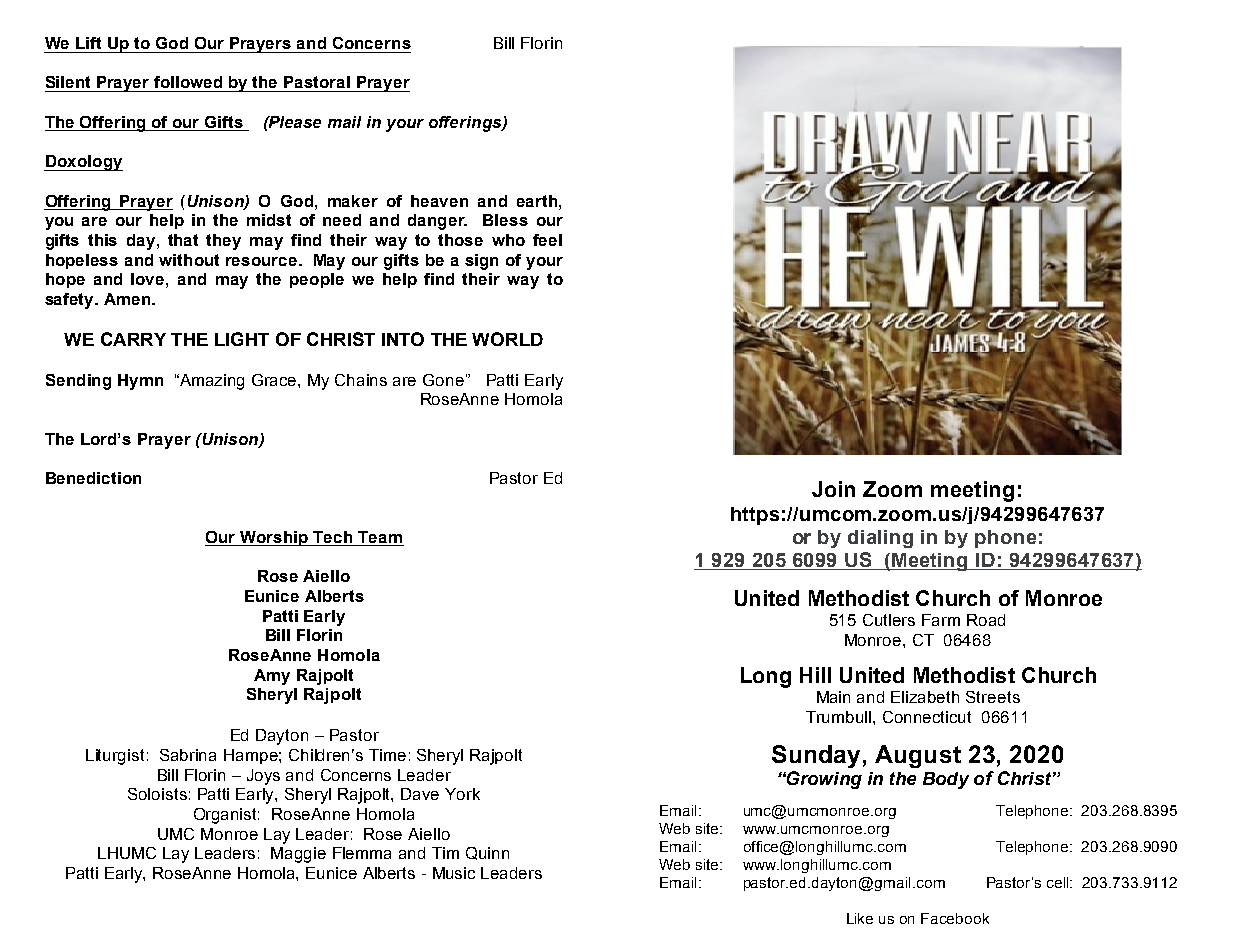 This page has height=952, width=1233. I want to click on Quinn, so click(487, 853).
